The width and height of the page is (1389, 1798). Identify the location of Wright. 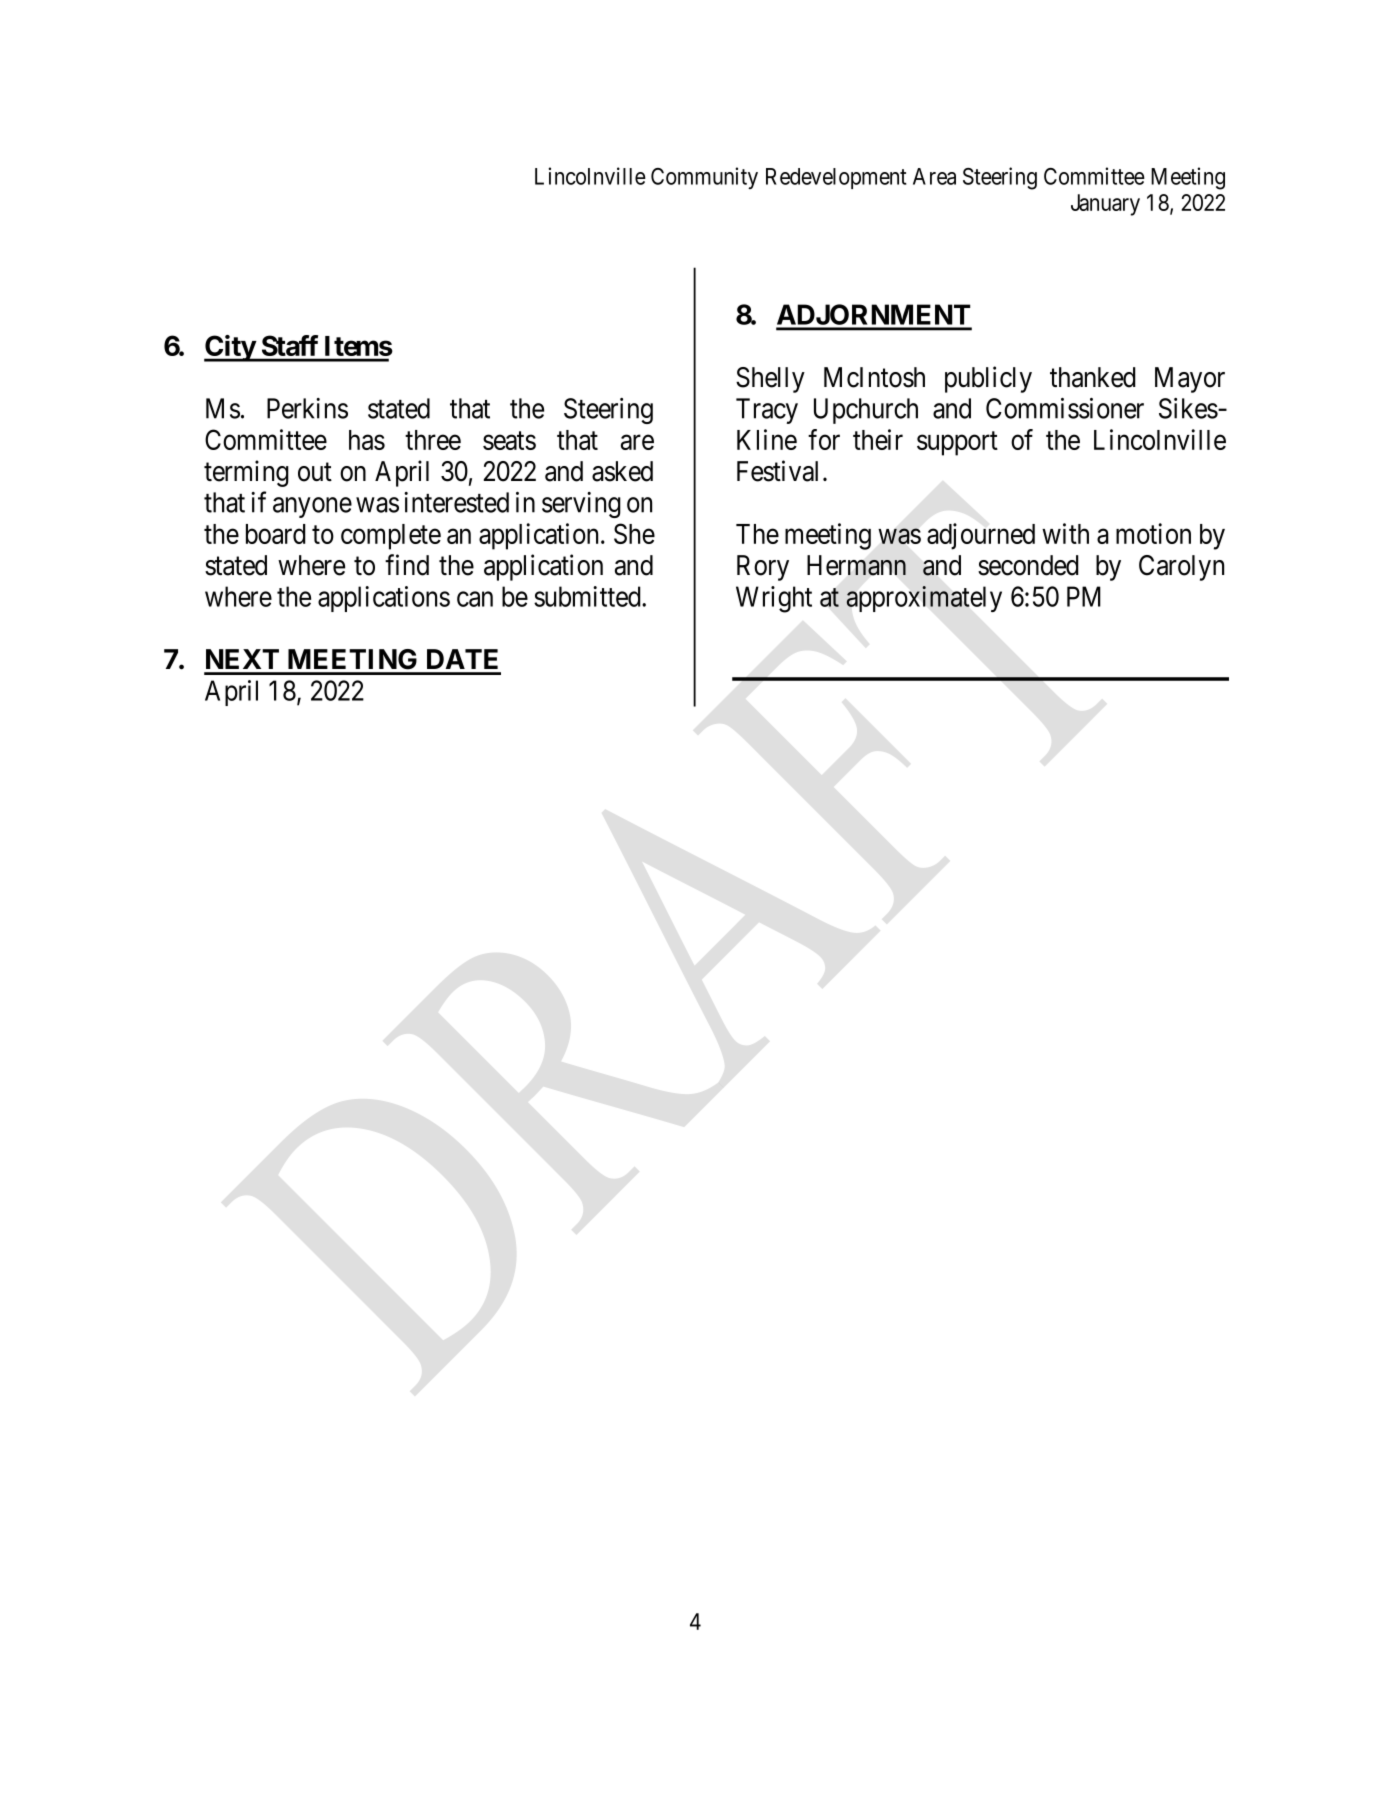
(774, 599).
